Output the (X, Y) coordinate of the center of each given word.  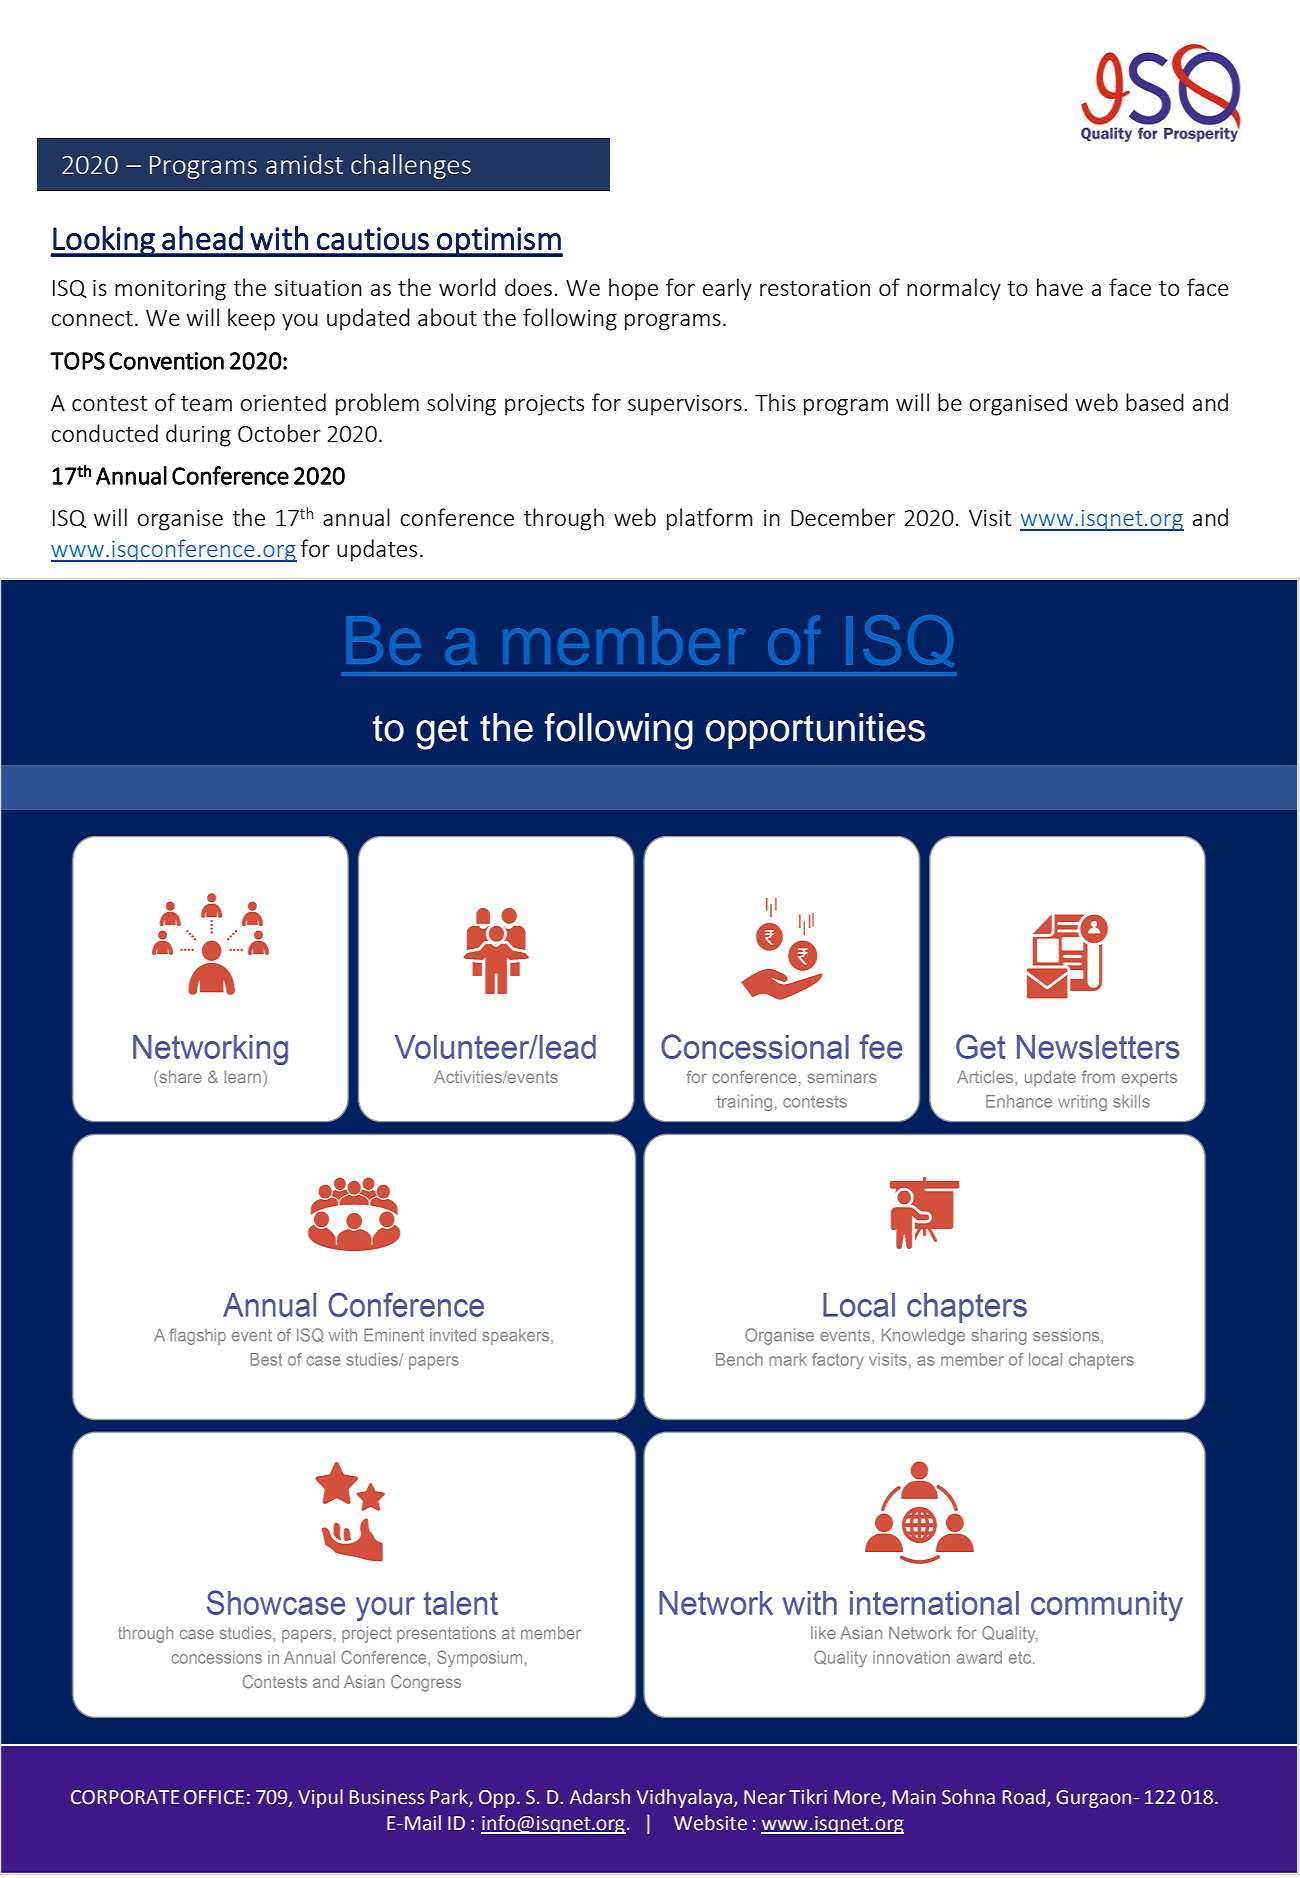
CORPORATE (125, 1797)
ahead (202, 238)
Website (710, 1823)
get (442, 732)
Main (914, 1797)
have (1060, 287)
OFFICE (214, 1797)
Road (1024, 1797)
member (624, 640)
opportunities (815, 731)
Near (765, 1797)
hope (633, 289)
